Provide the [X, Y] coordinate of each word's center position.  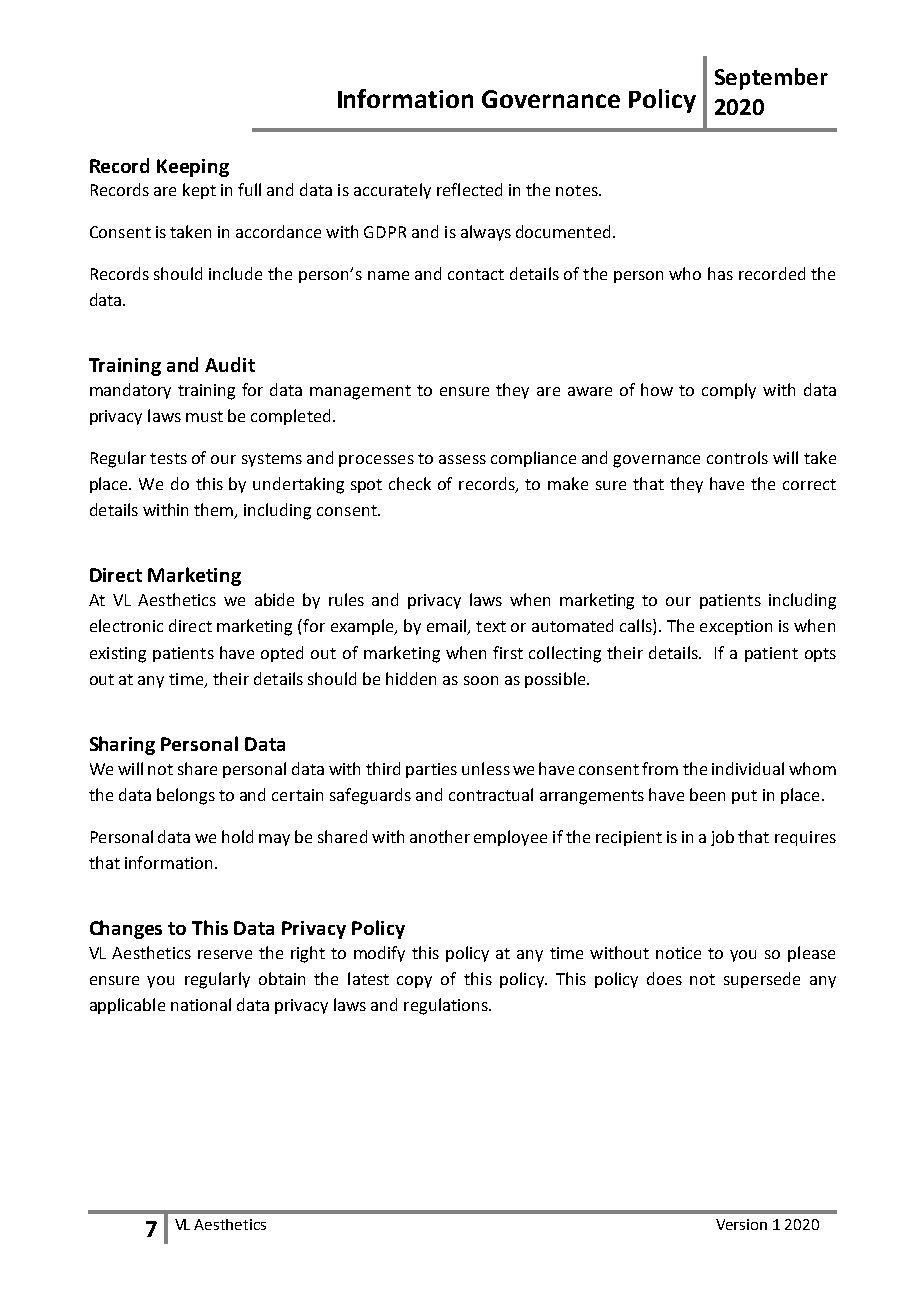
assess [462, 459]
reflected [469, 189]
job [722, 838]
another [440, 836]
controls [737, 457]
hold [237, 836]
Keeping [193, 168]
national [201, 1004]
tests [168, 458]
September [771, 79]
